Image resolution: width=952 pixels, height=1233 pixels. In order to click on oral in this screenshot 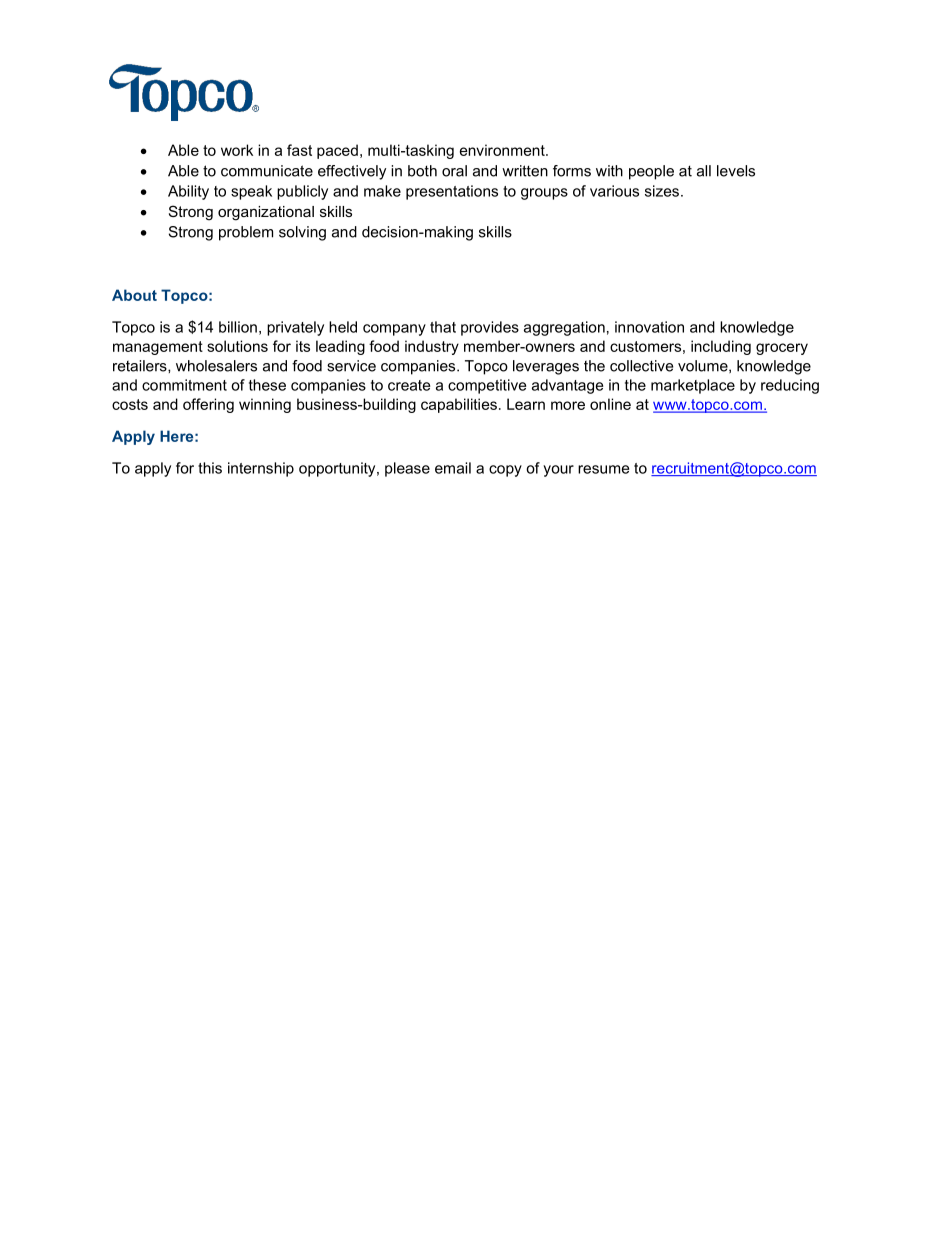, I will do `click(454, 171)`.
